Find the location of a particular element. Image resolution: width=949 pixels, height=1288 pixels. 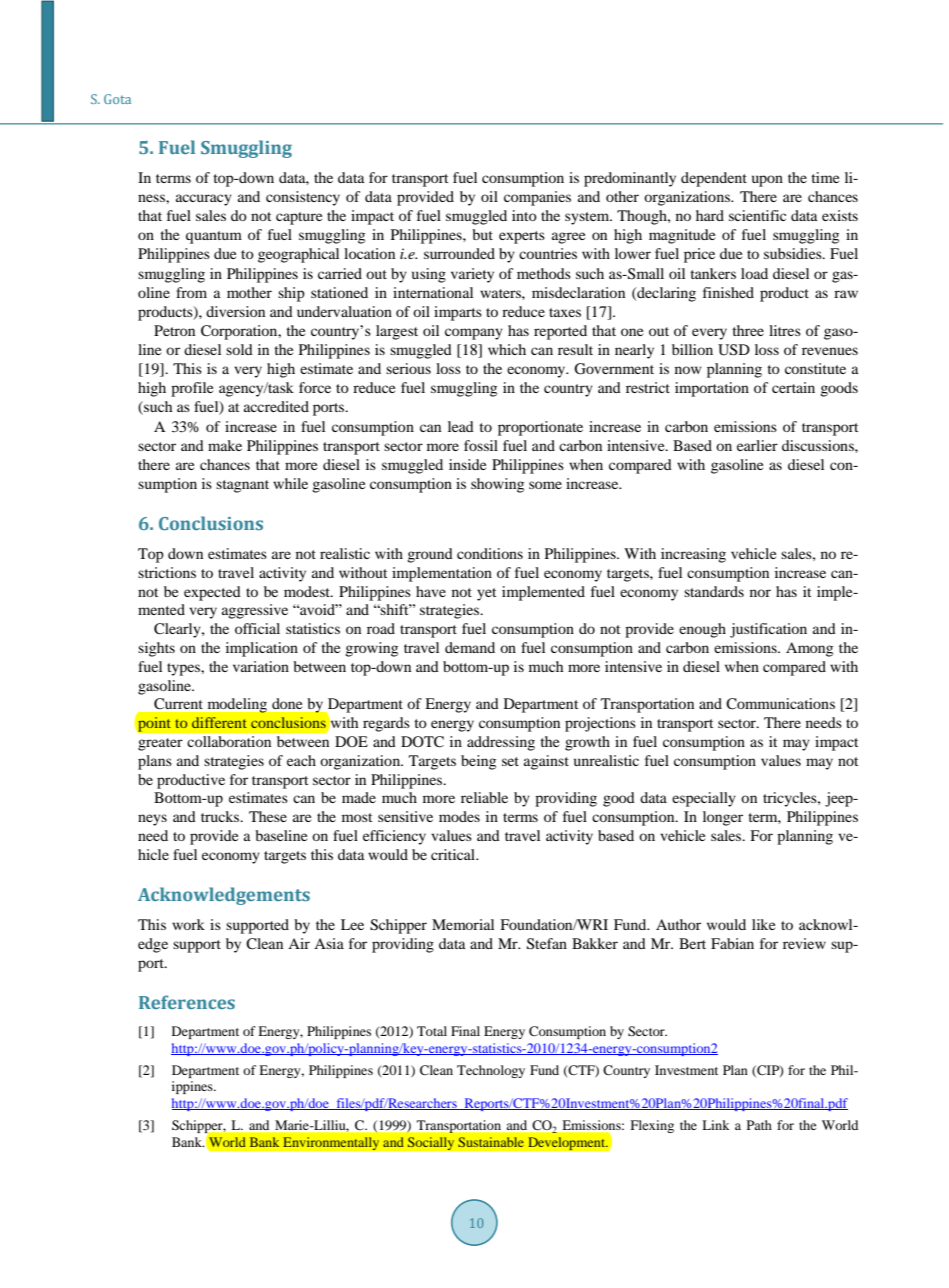

into is located at coordinates (524, 215).
